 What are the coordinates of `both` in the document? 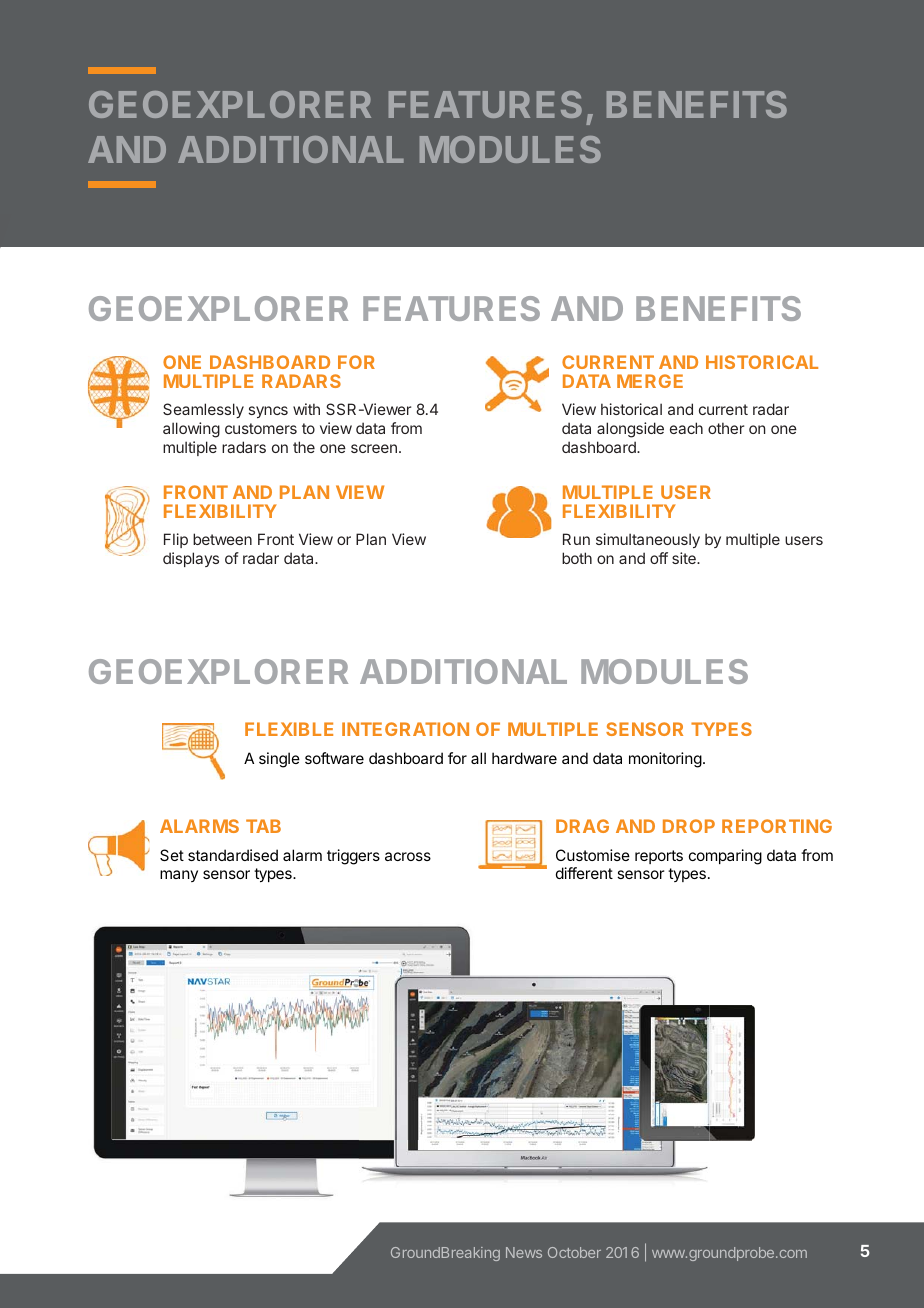 It's located at (577, 558).
